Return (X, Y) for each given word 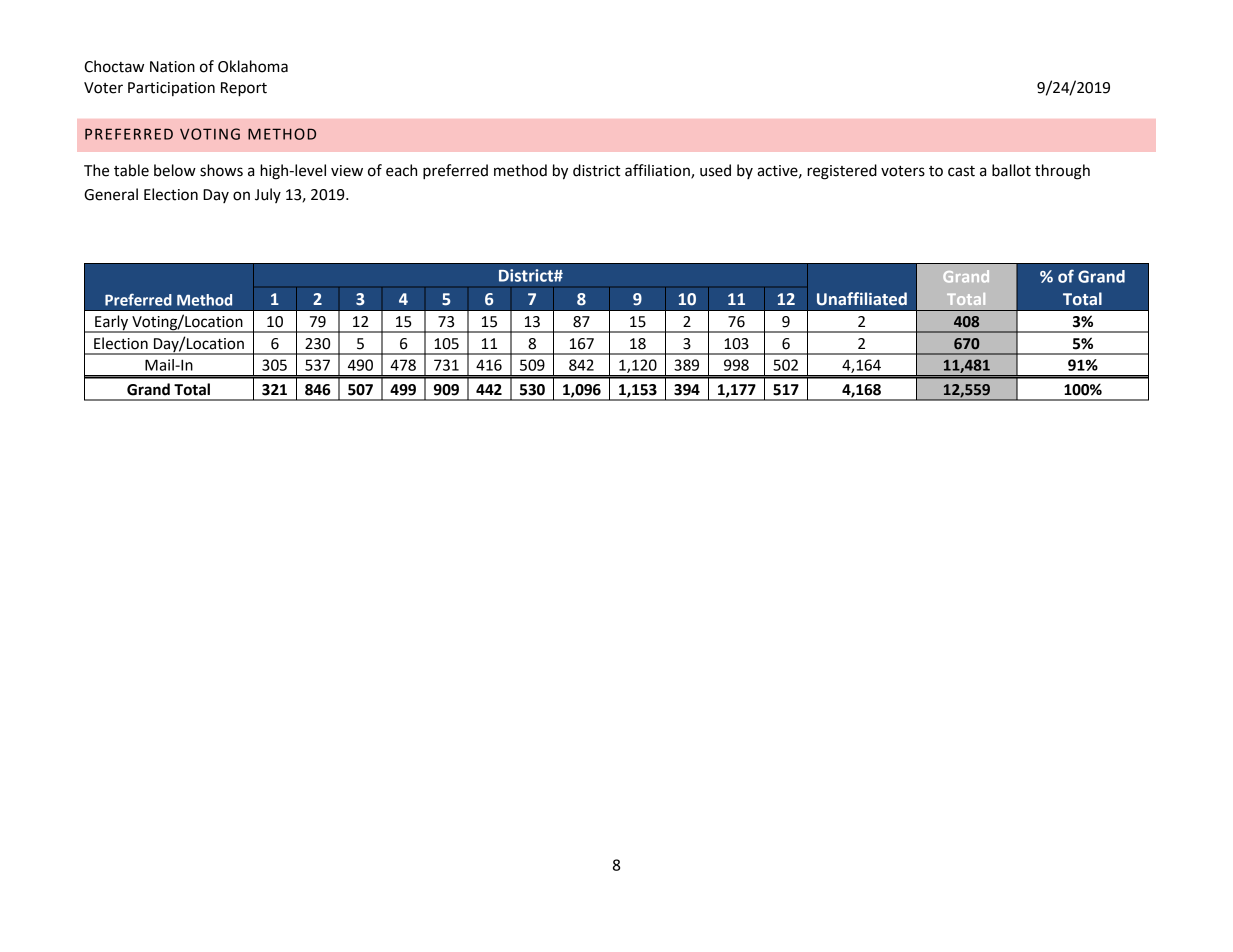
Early (112, 324)
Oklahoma (253, 66)
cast (961, 171)
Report (244, 89)
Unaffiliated (862, 299)
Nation (172, 67)
